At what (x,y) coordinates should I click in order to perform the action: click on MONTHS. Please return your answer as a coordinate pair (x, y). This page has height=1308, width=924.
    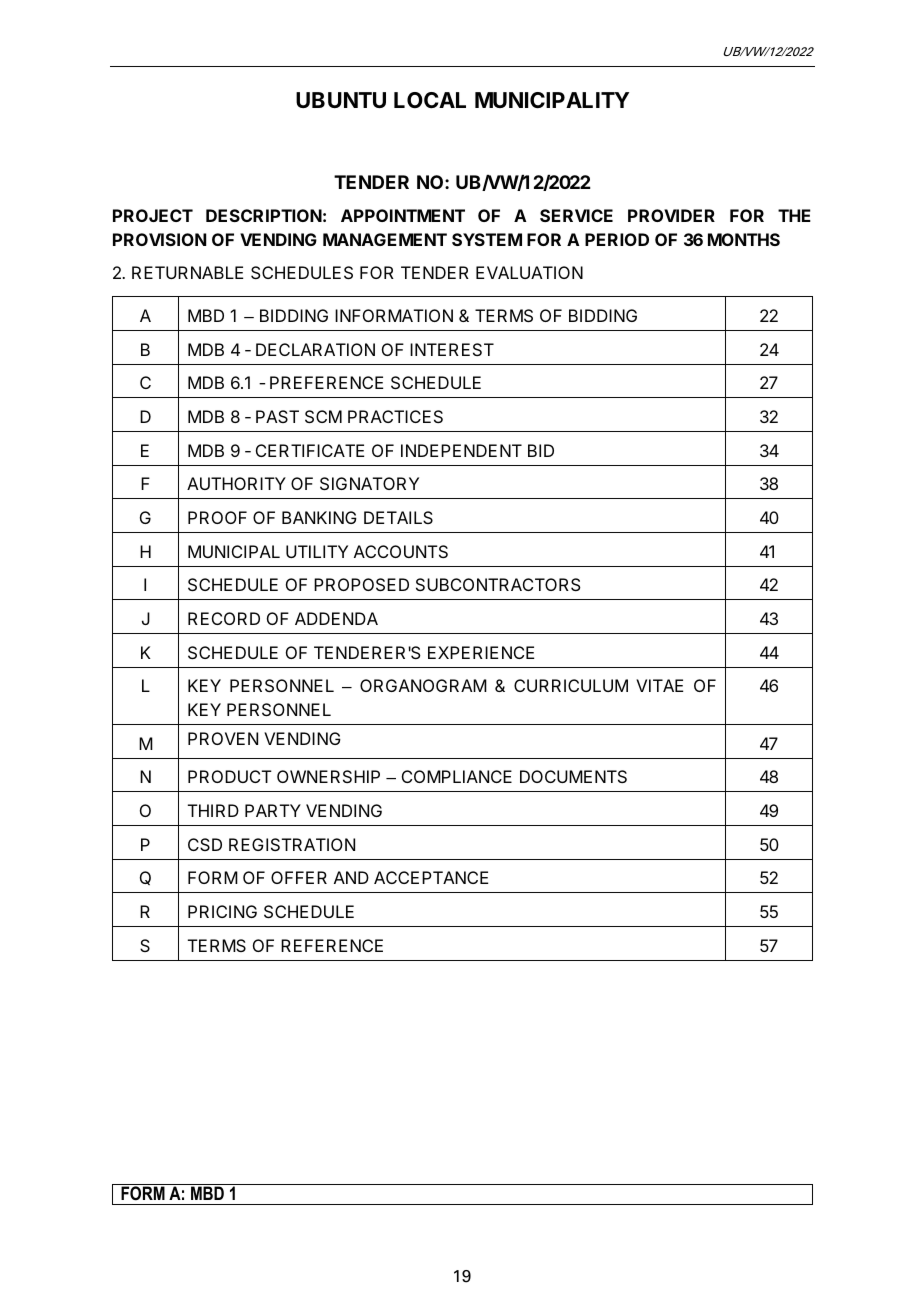
    Looking at the image, I should click on (744, 239).
